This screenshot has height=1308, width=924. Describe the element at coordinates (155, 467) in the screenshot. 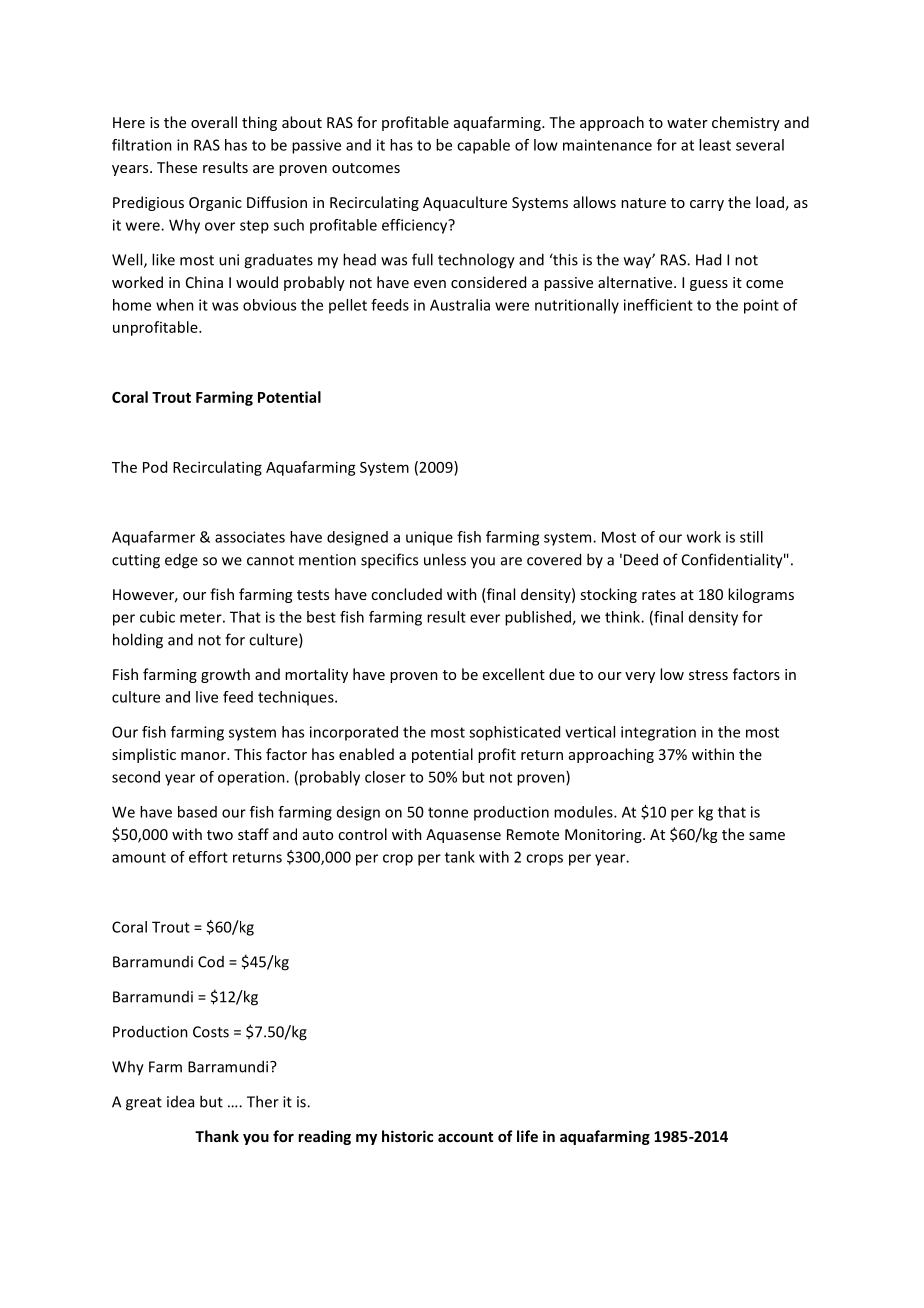

I see `Pod` at that location.
